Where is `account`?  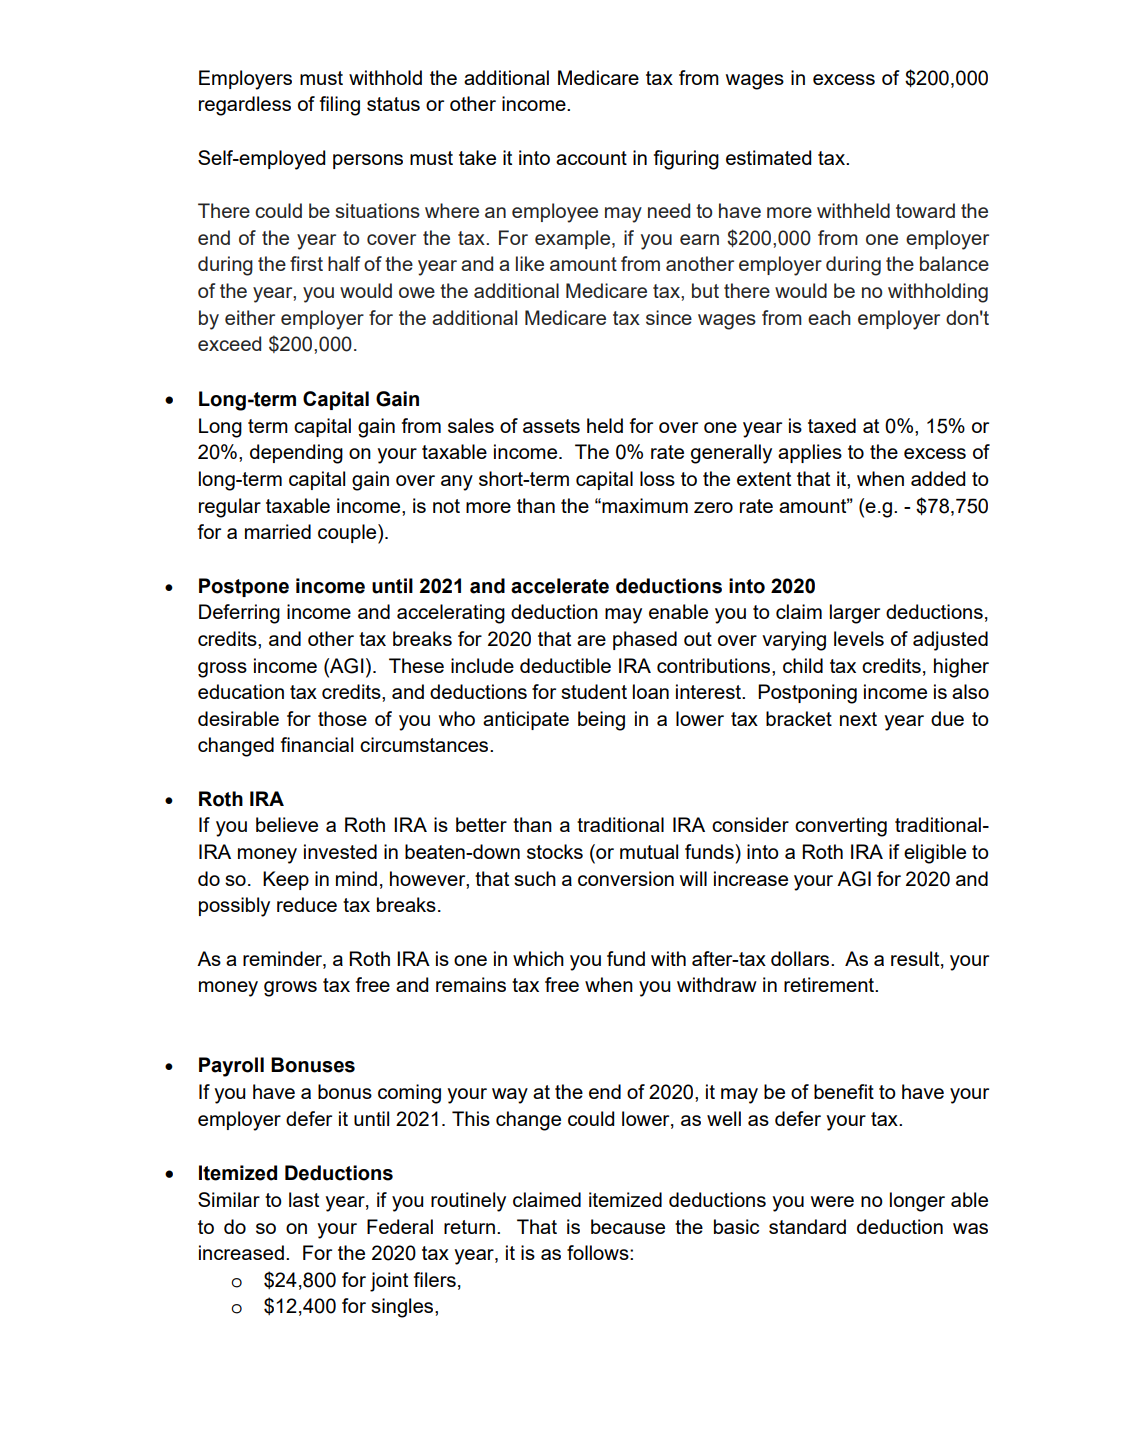
account is located at coordinates (591, 158).
